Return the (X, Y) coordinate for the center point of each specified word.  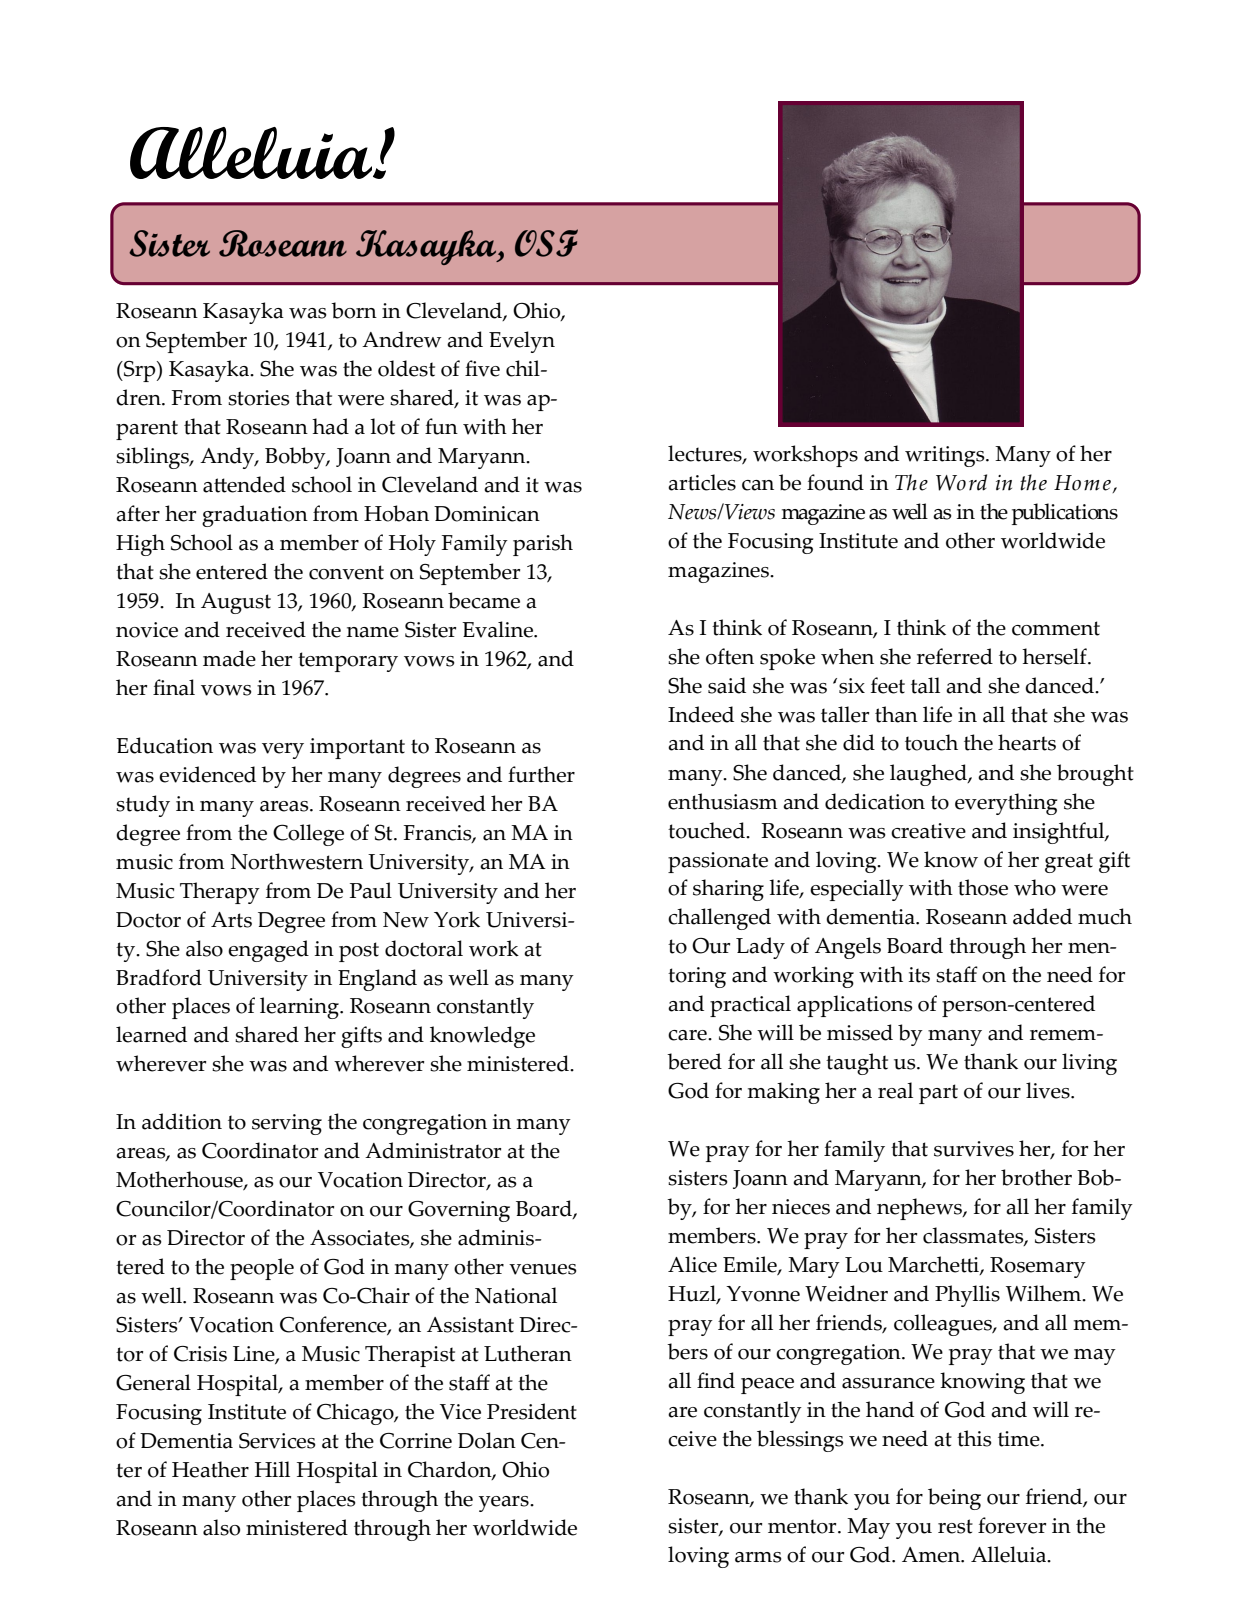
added (1042, 916)
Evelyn (522, 342)
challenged (719, 919)
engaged (268, 951)
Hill (272, 1469)
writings (946, 456)
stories (259, 398)
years (505, 1504)
